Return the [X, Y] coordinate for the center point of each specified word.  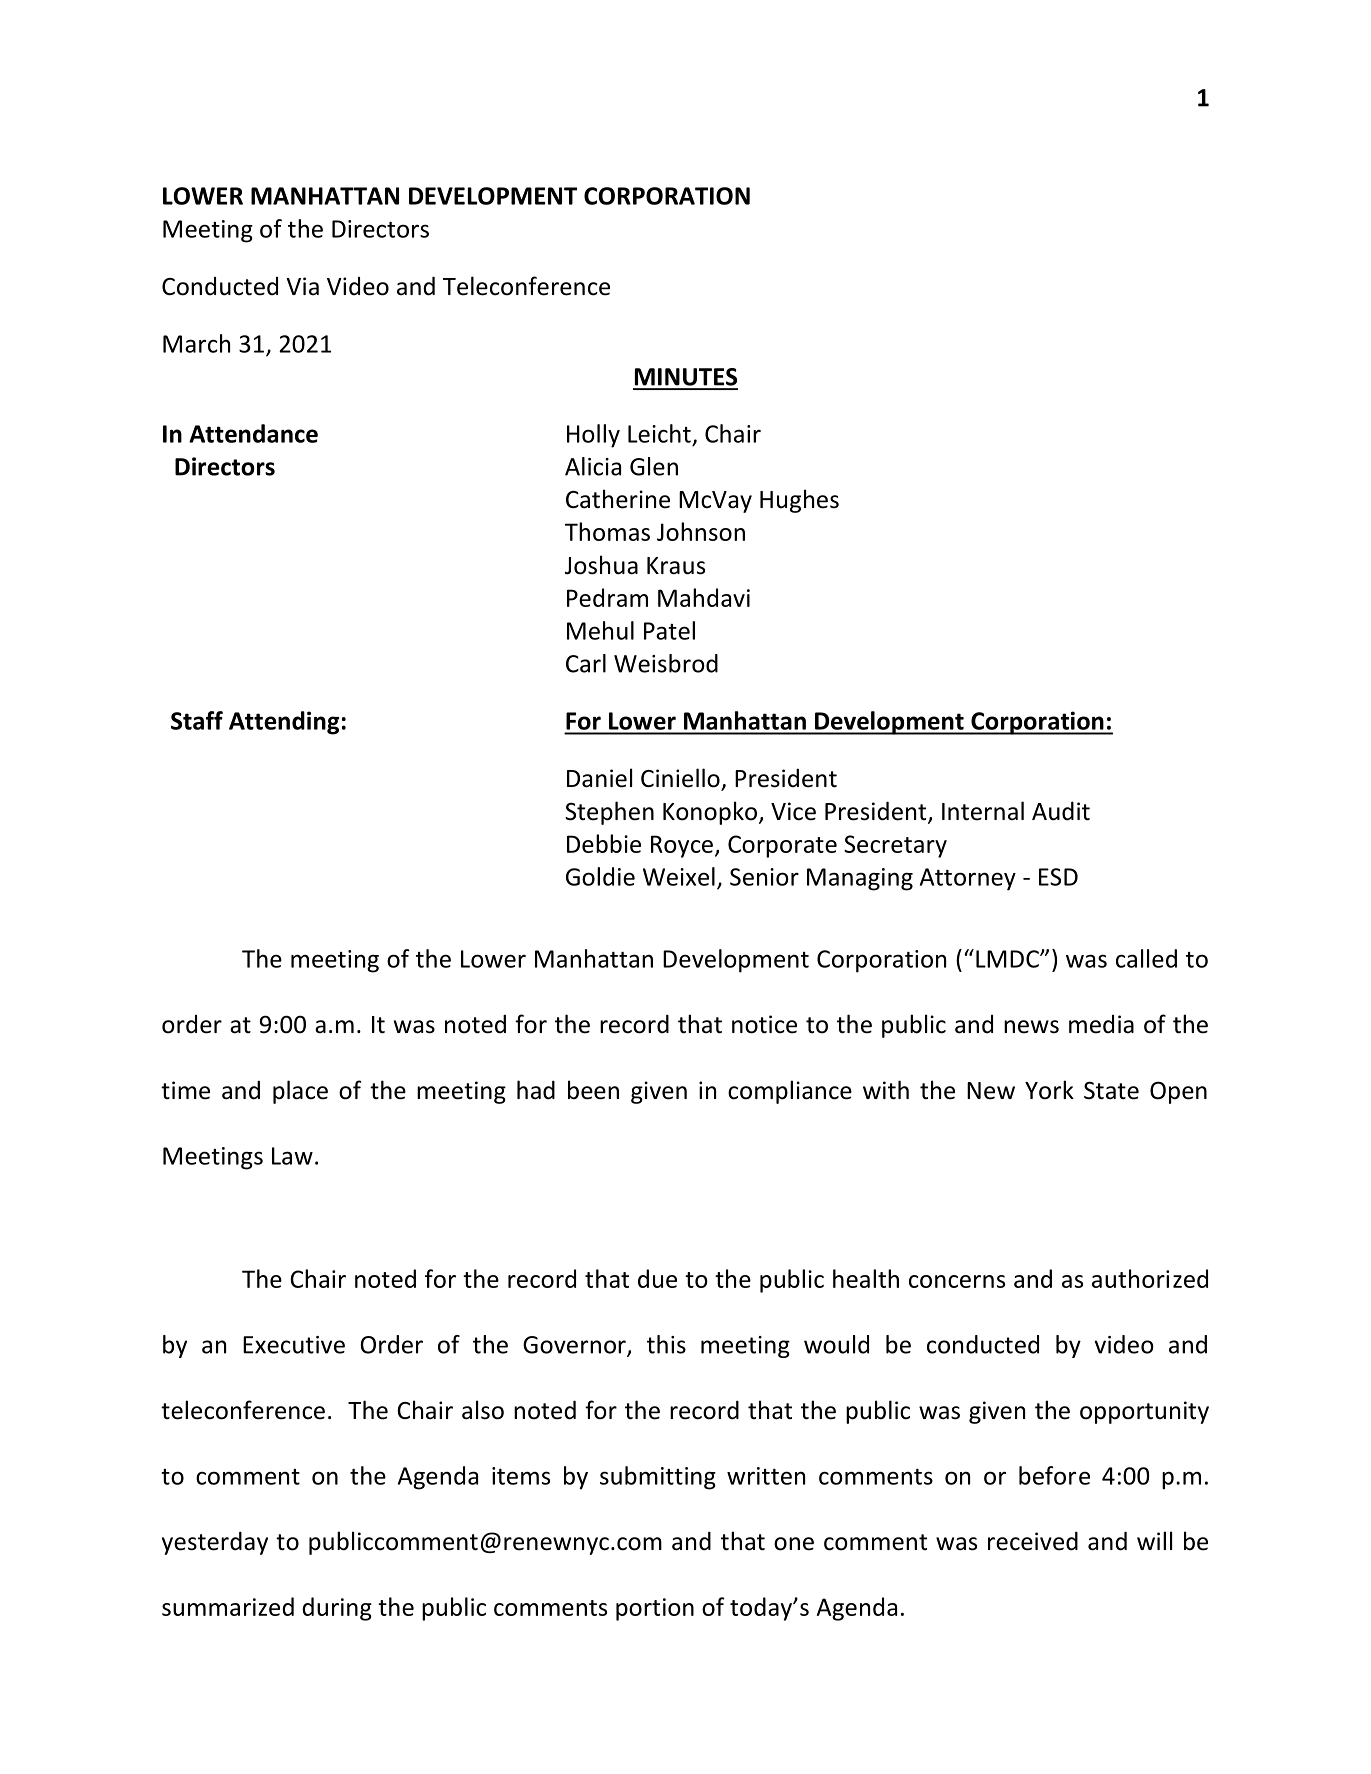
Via [302, 286]
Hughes [799, 501]
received [1033, 1541]
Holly [593, 436]
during [337, 1609]
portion [655, 1609]
